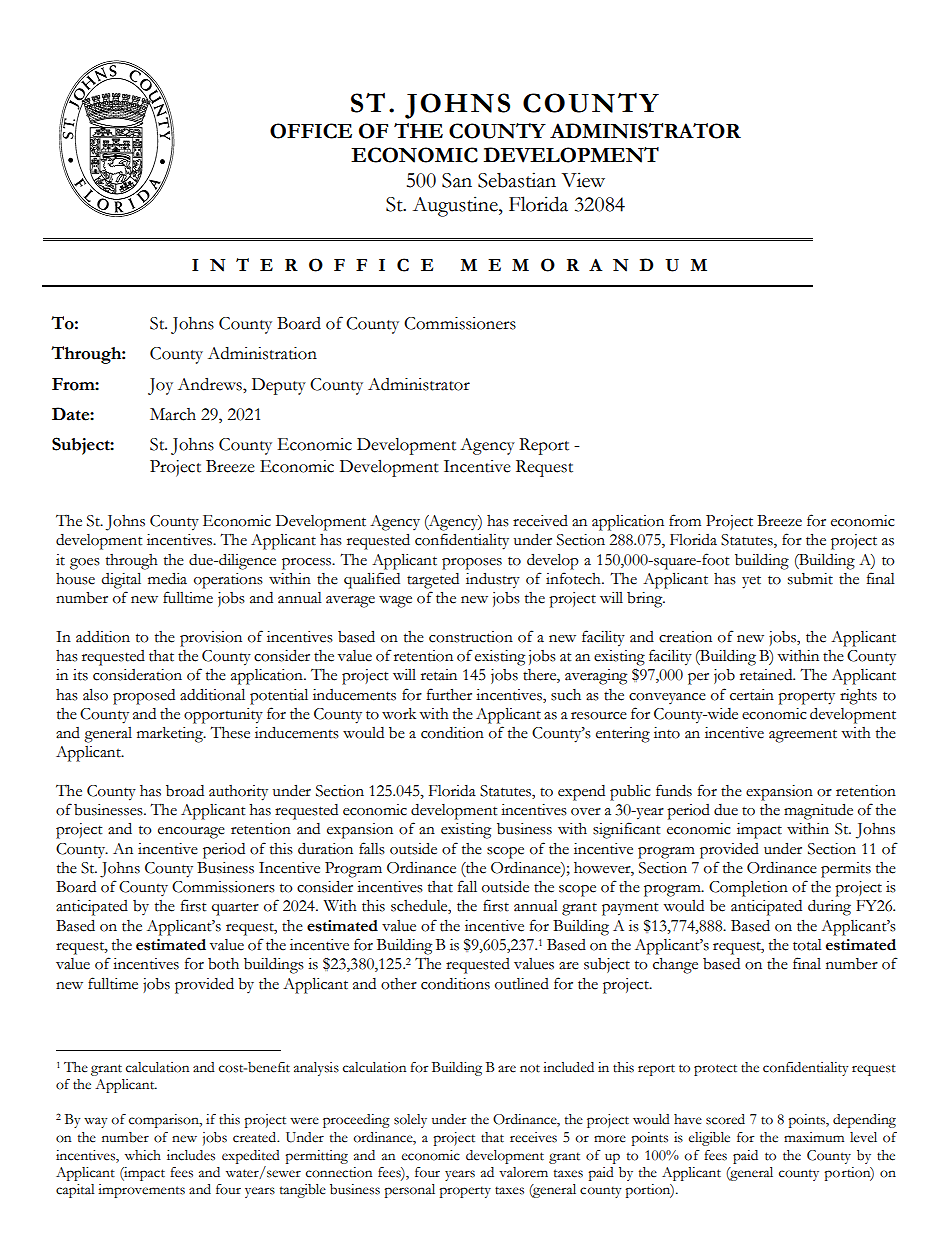  Describe the element at coordinates (471, 637) in the screenshot. I see `construction` at that location.
